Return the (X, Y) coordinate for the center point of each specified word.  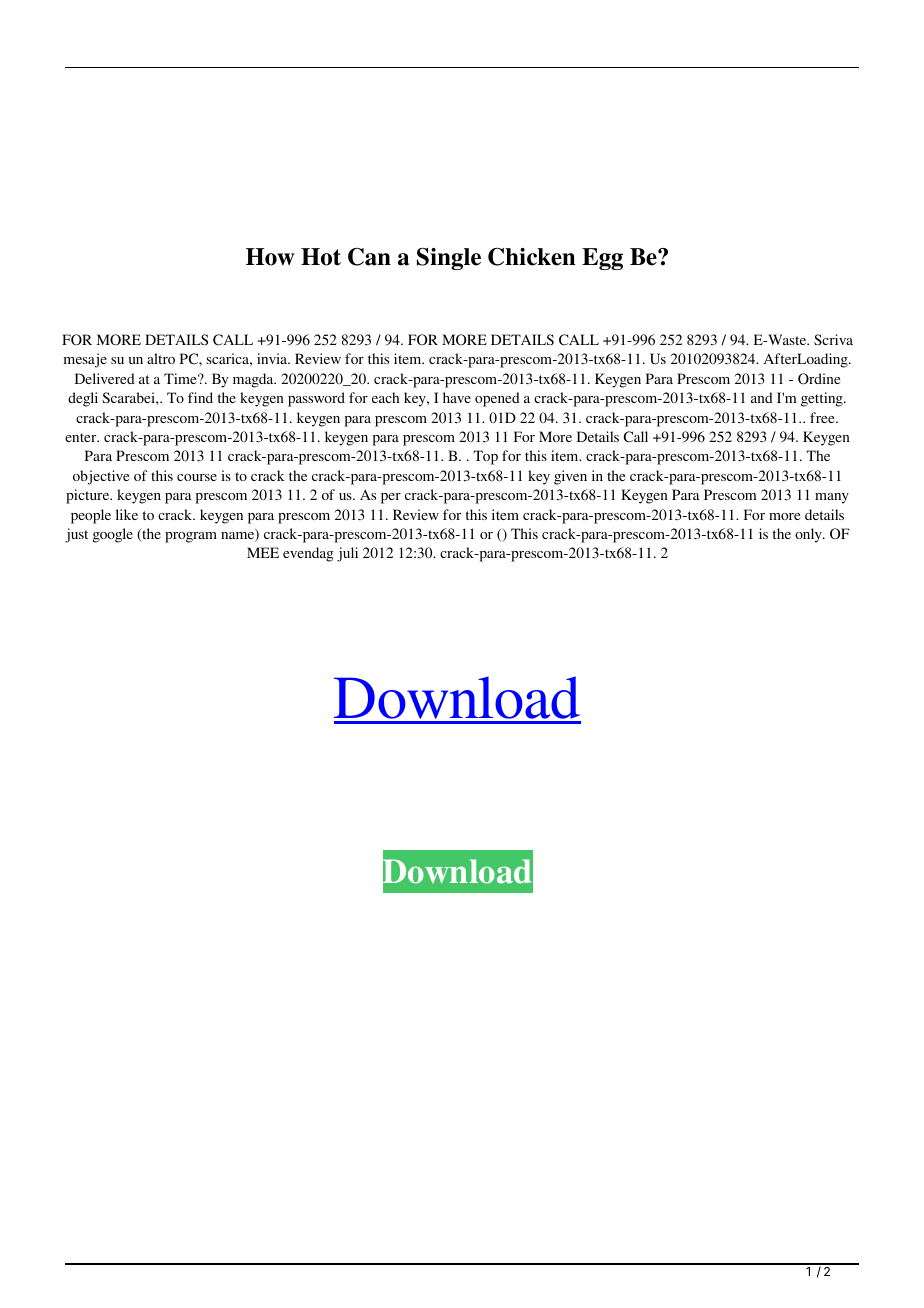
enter (82, 437)
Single (449, 259)
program (191, 537)
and (762, 397)
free (823, 417)
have (457, 397)
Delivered (105, 378)
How (270, 257)
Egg (602, 259)
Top (485, 457)
